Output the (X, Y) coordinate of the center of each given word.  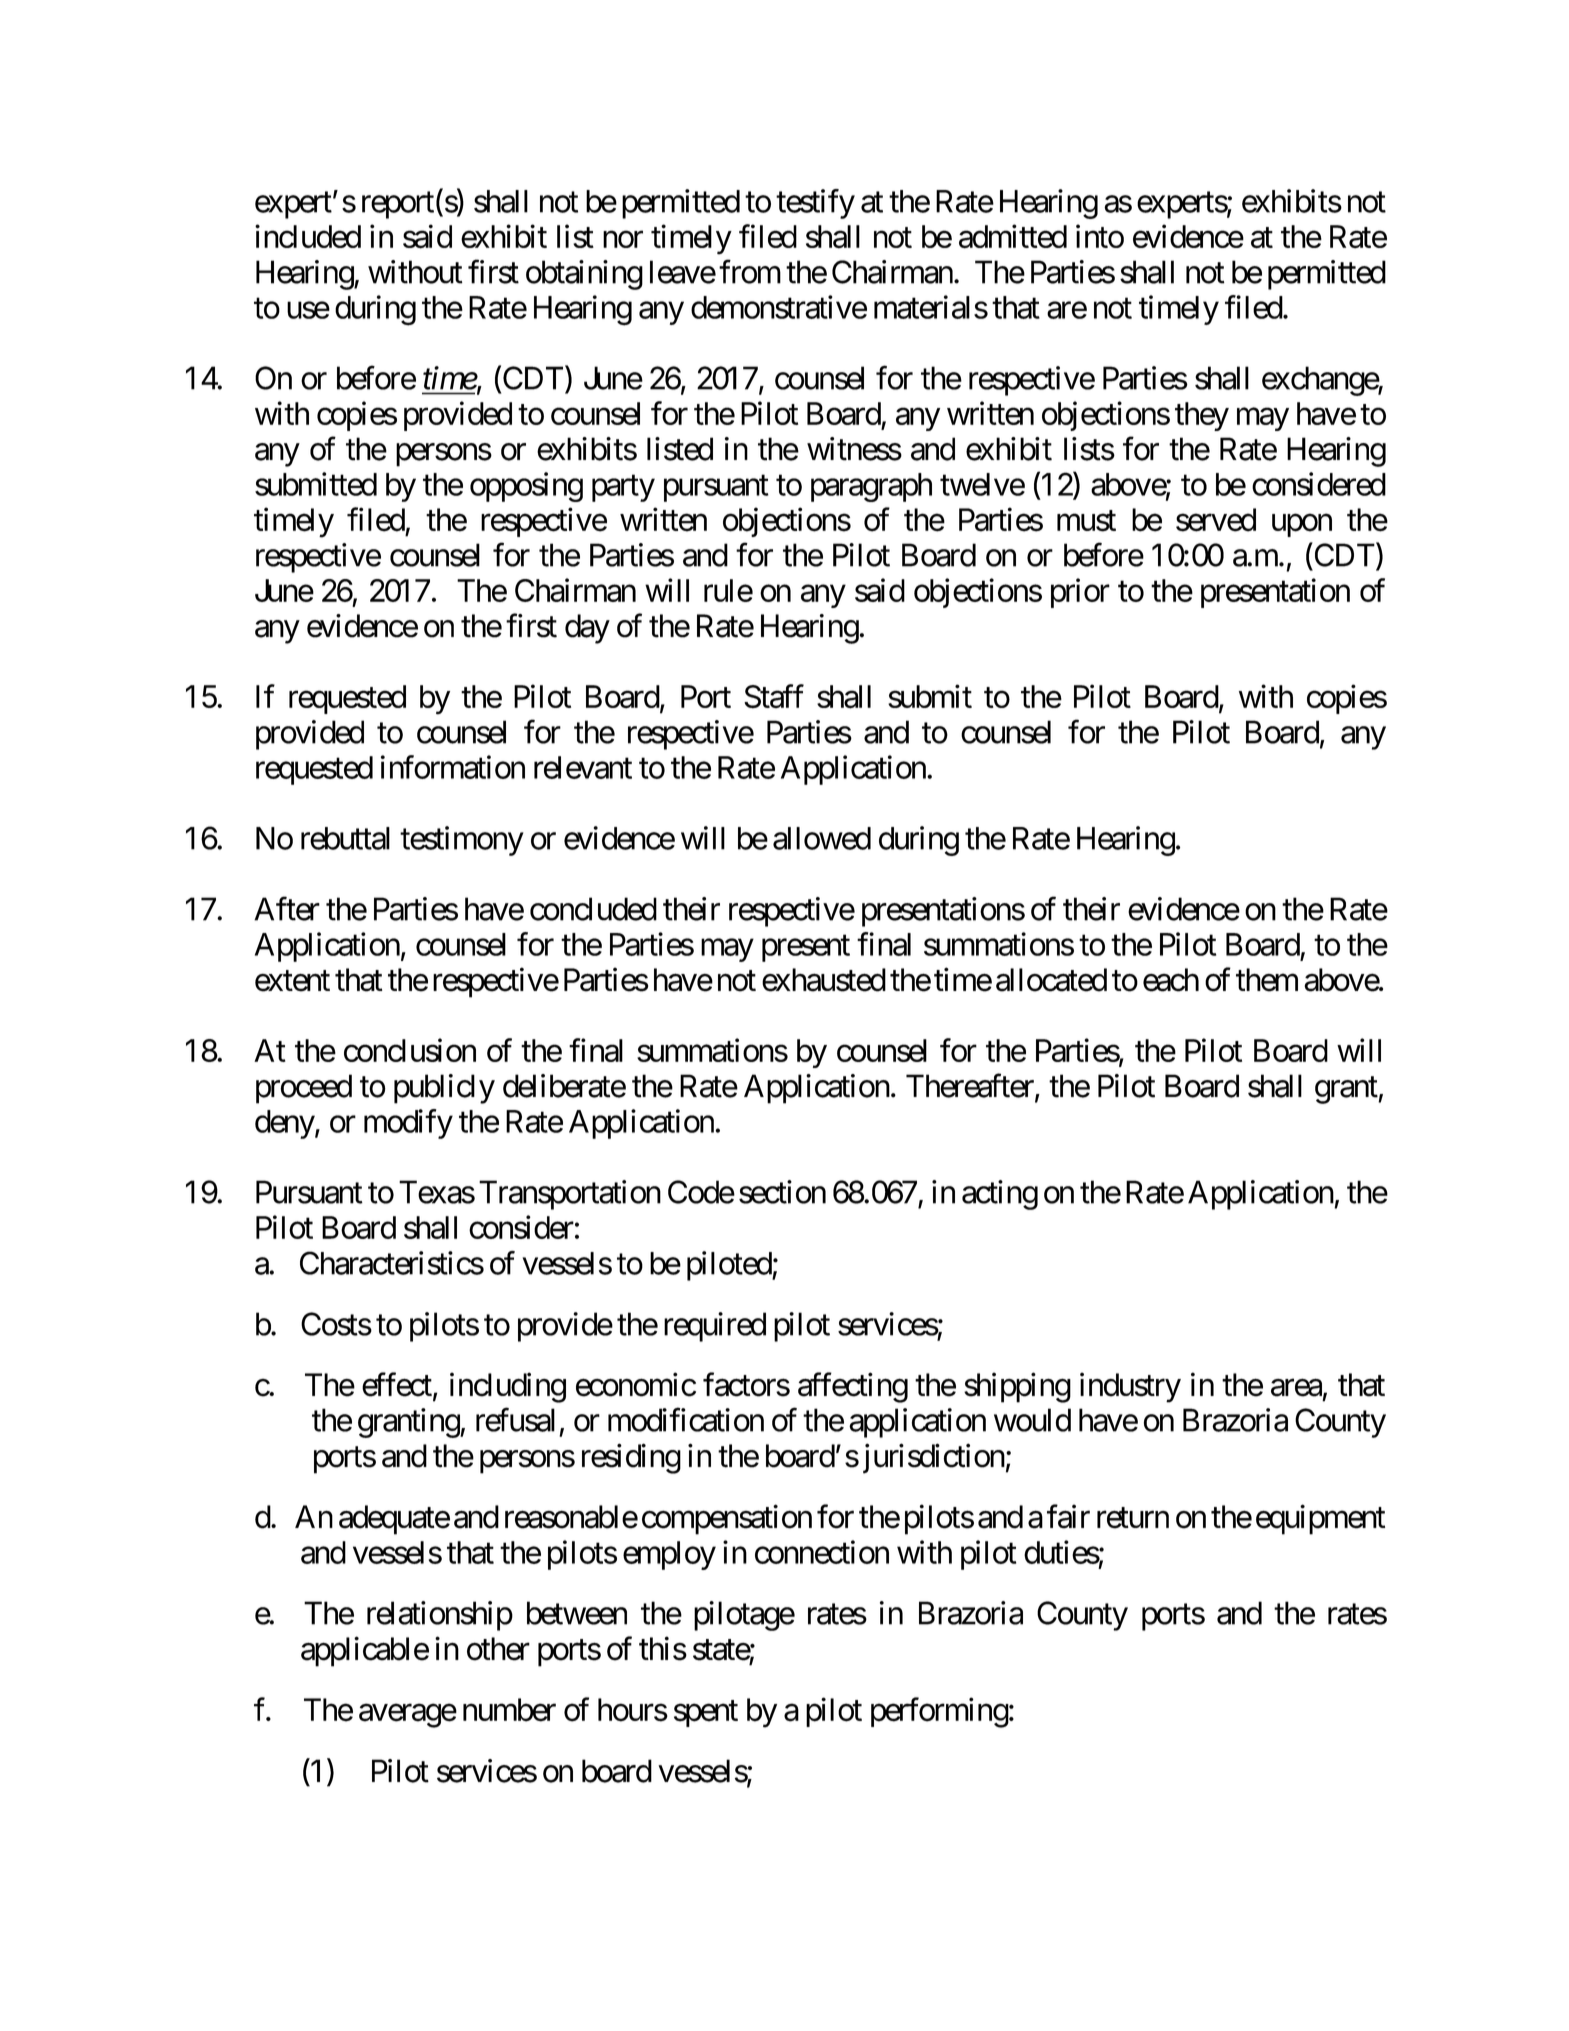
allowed (822, 838)
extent (292, 981)
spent (706, 1714)
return (1133, 1518)
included (308, 236)
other (498, 1649)
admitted (1013, 236)
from (750, 272)
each (1171, 980)
